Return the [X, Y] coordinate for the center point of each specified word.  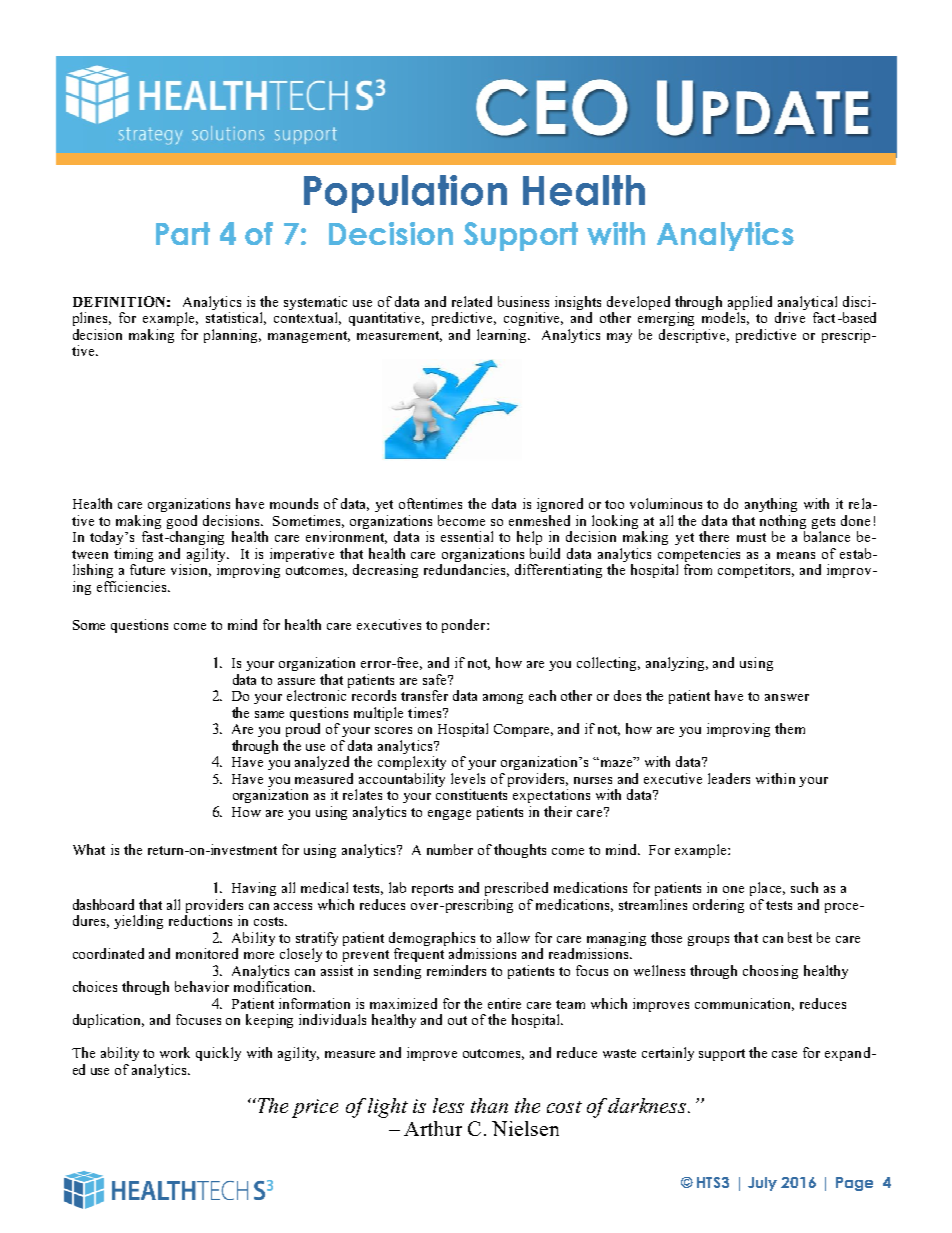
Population [405, 194]
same [269, 714]
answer [787, 697]
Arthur [433, 1128]
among [503, 699]
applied [750, 303]
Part [183, 233]
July [762, 1184]
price [315, 1108]
